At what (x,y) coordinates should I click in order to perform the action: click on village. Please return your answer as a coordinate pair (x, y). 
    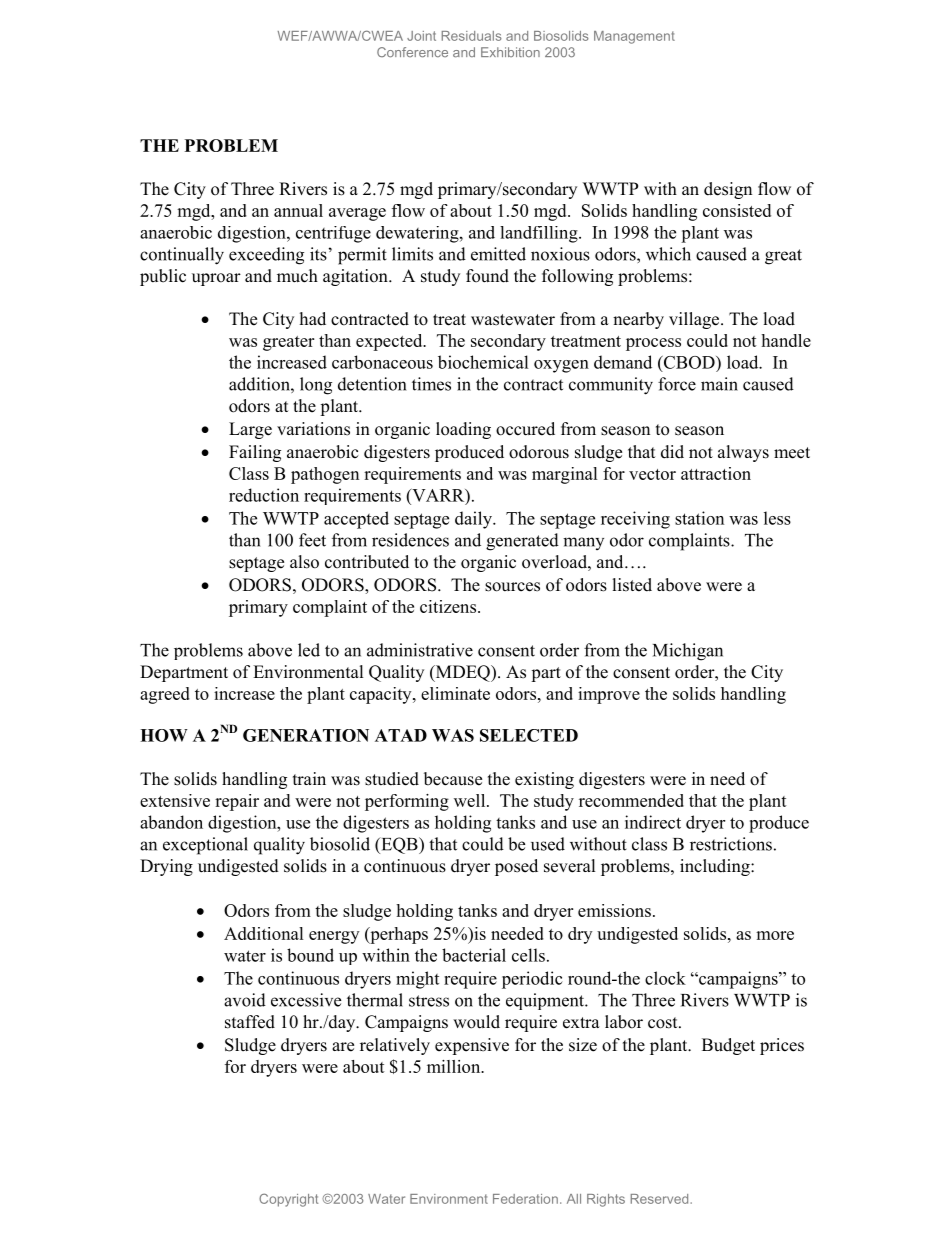
    Looking at the image, I should click on (695, 320).
